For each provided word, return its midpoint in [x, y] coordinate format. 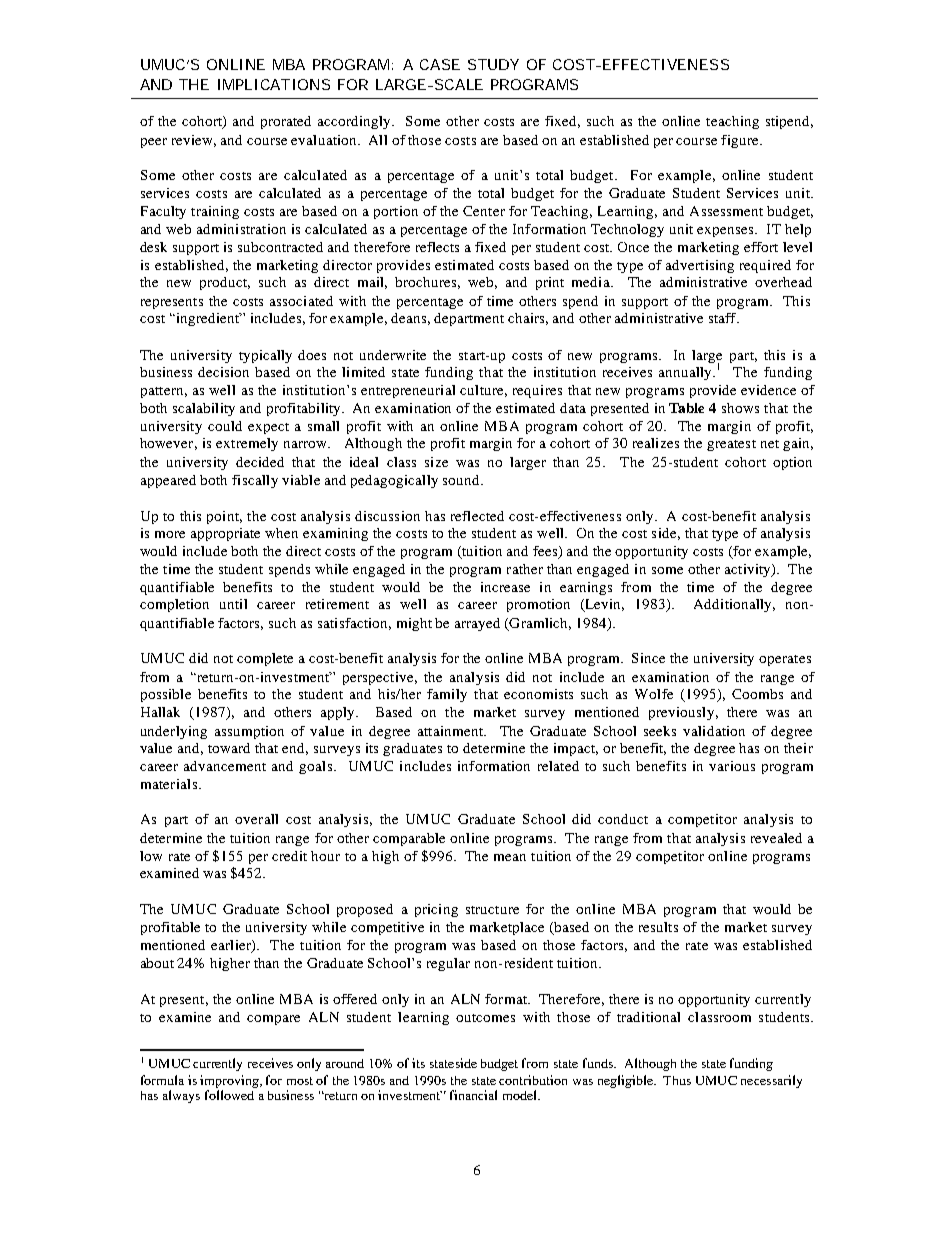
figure [741, 141]
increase [505, 587]
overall [256, 819]
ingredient [207, 319]
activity [749, 570]
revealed [776, 838]
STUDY [493, 64]
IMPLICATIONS [274, 84]
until [233, 604]
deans [408, 318]
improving [230, 1081]
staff [724, 318]
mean [510, 857]
